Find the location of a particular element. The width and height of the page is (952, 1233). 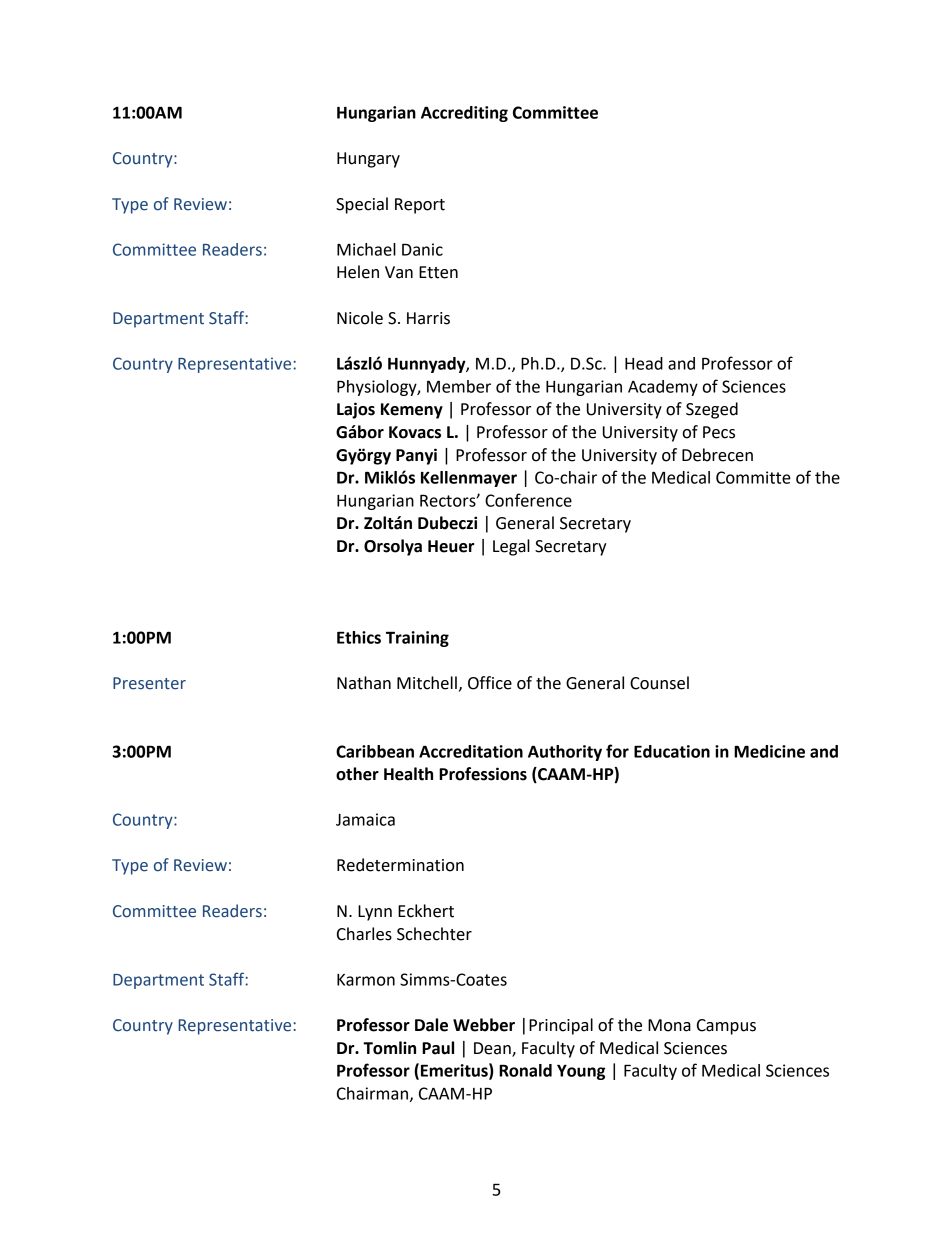

Education is located at coordinates (672, 751).
